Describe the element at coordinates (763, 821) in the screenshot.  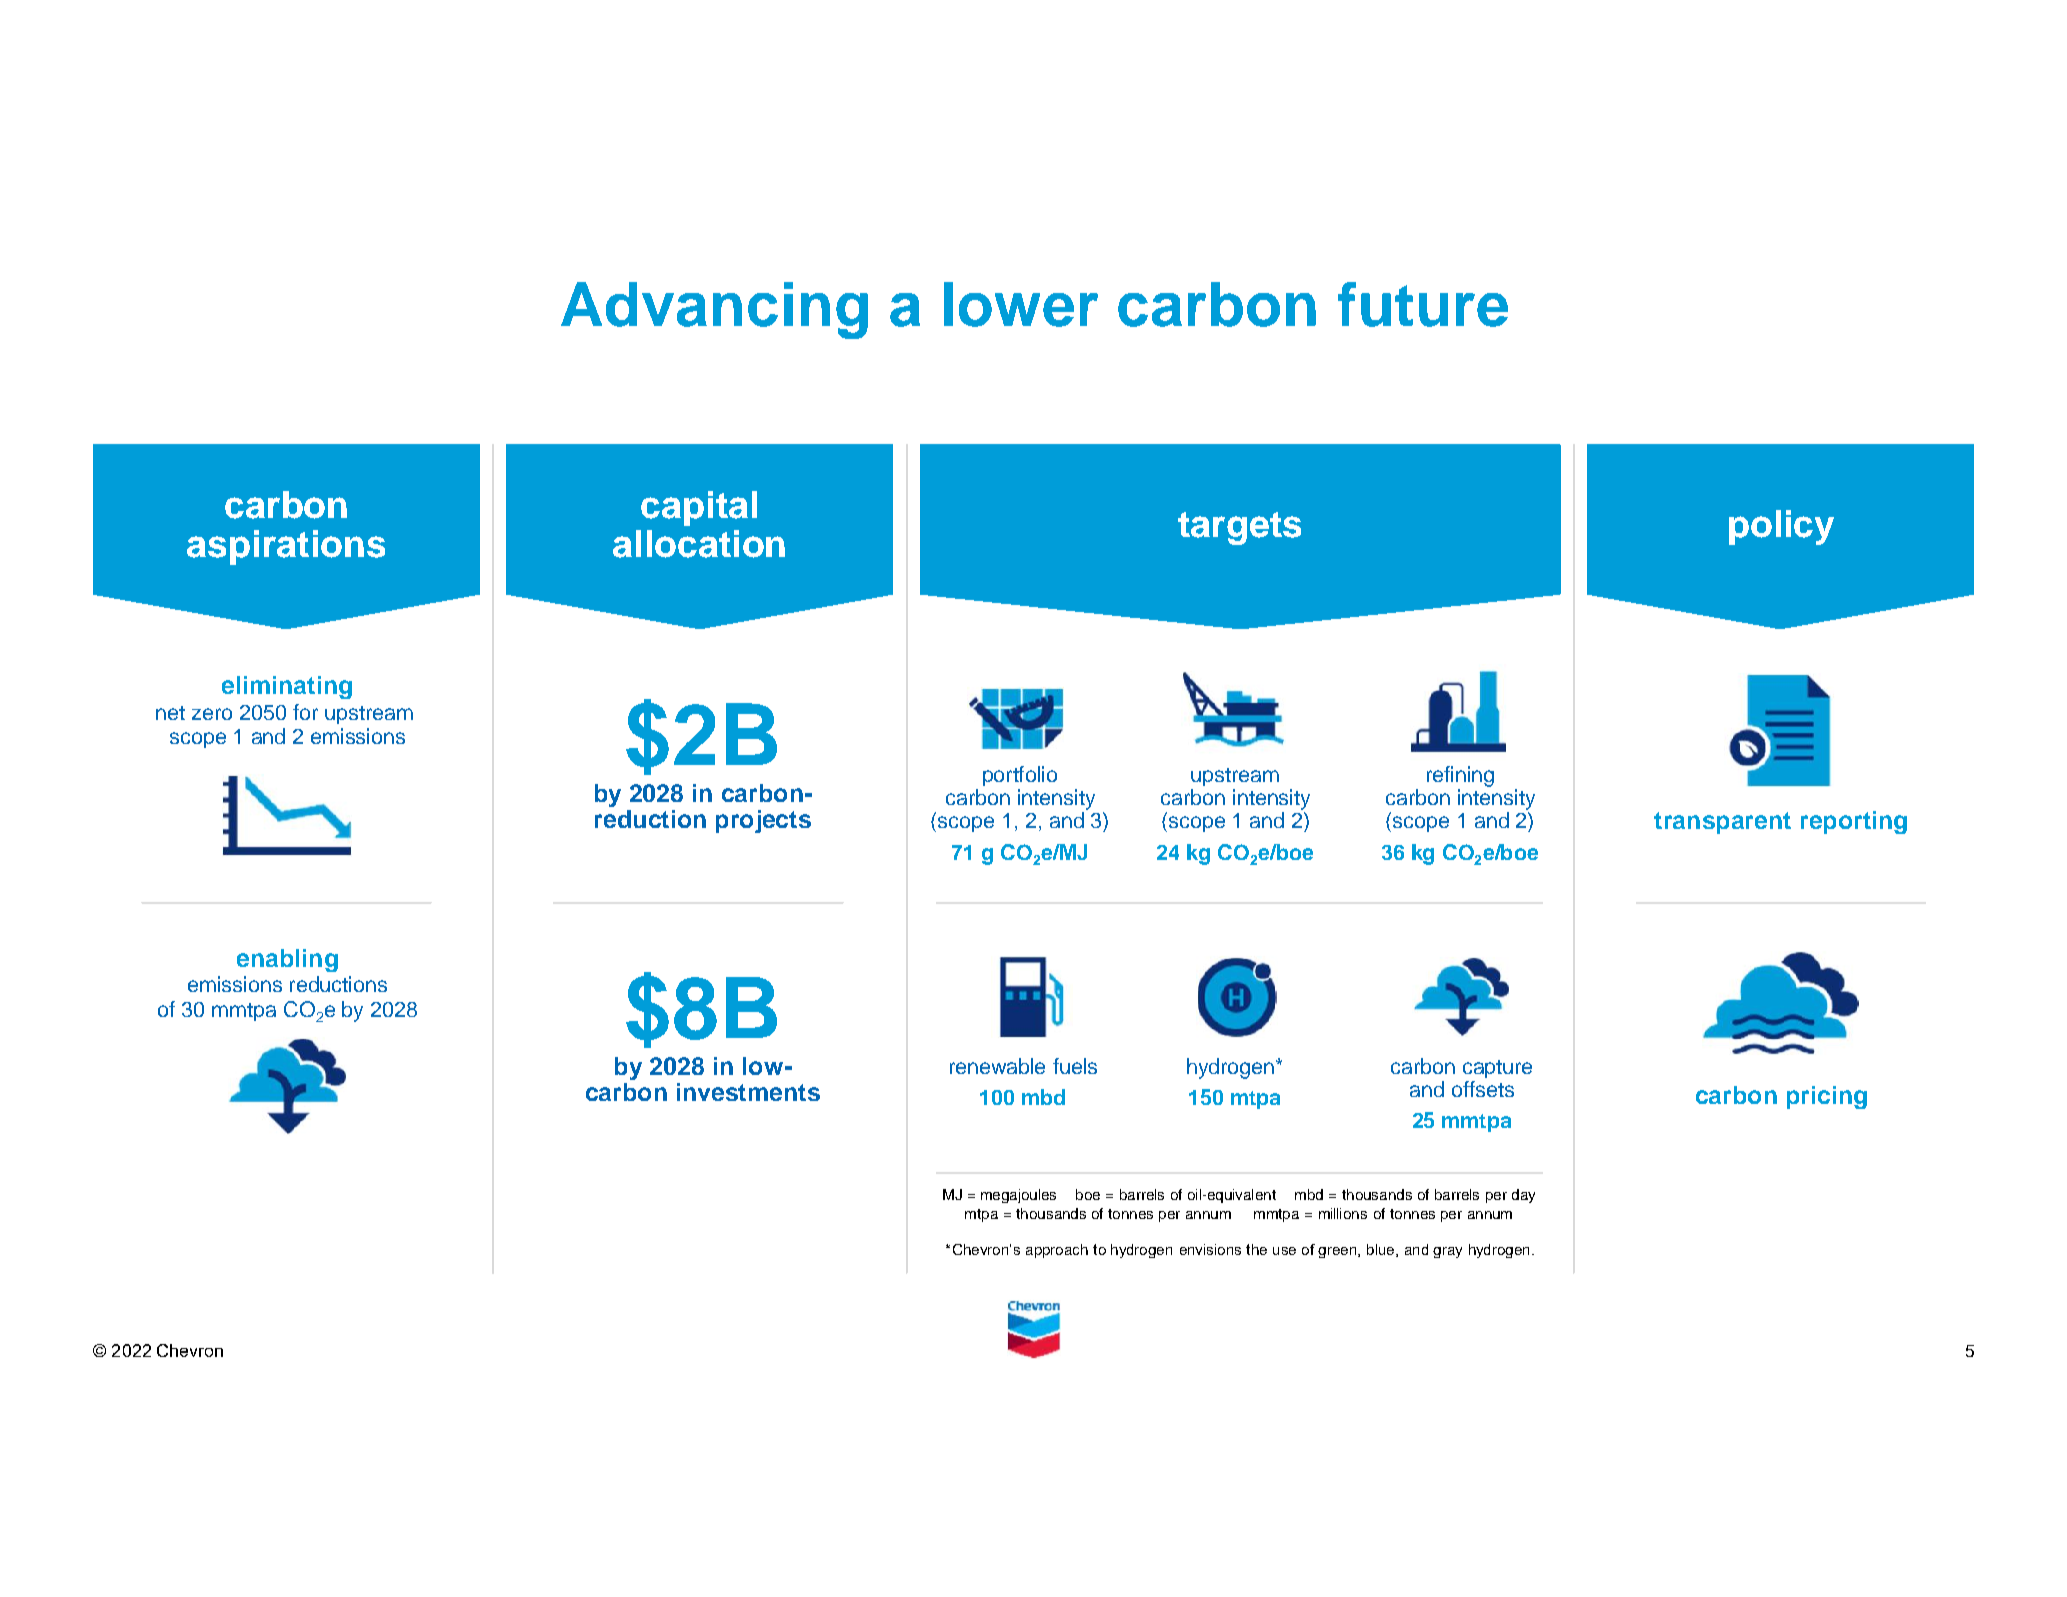
I see `projects` at that location.
